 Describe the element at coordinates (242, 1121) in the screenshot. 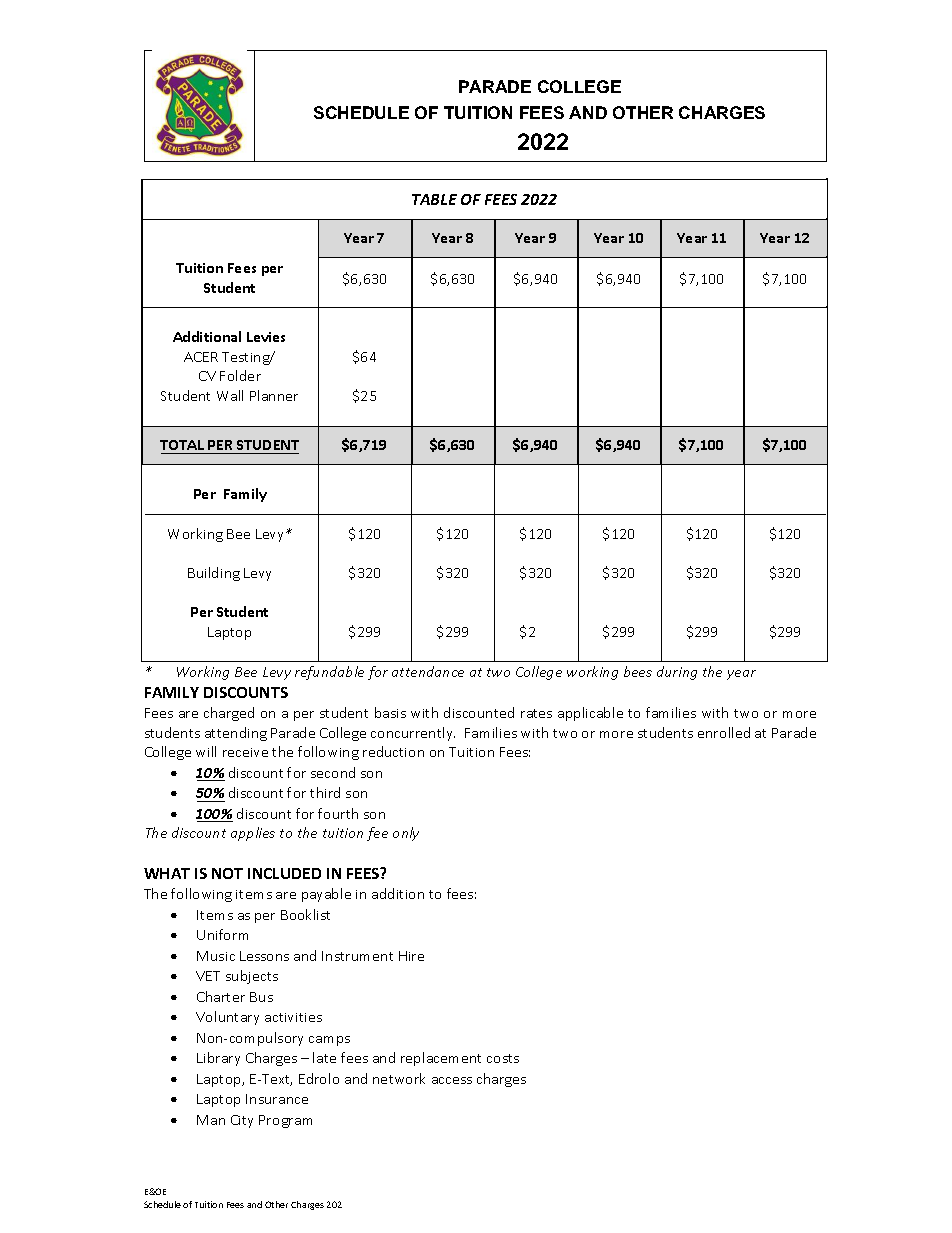

I see `City` at that location.
